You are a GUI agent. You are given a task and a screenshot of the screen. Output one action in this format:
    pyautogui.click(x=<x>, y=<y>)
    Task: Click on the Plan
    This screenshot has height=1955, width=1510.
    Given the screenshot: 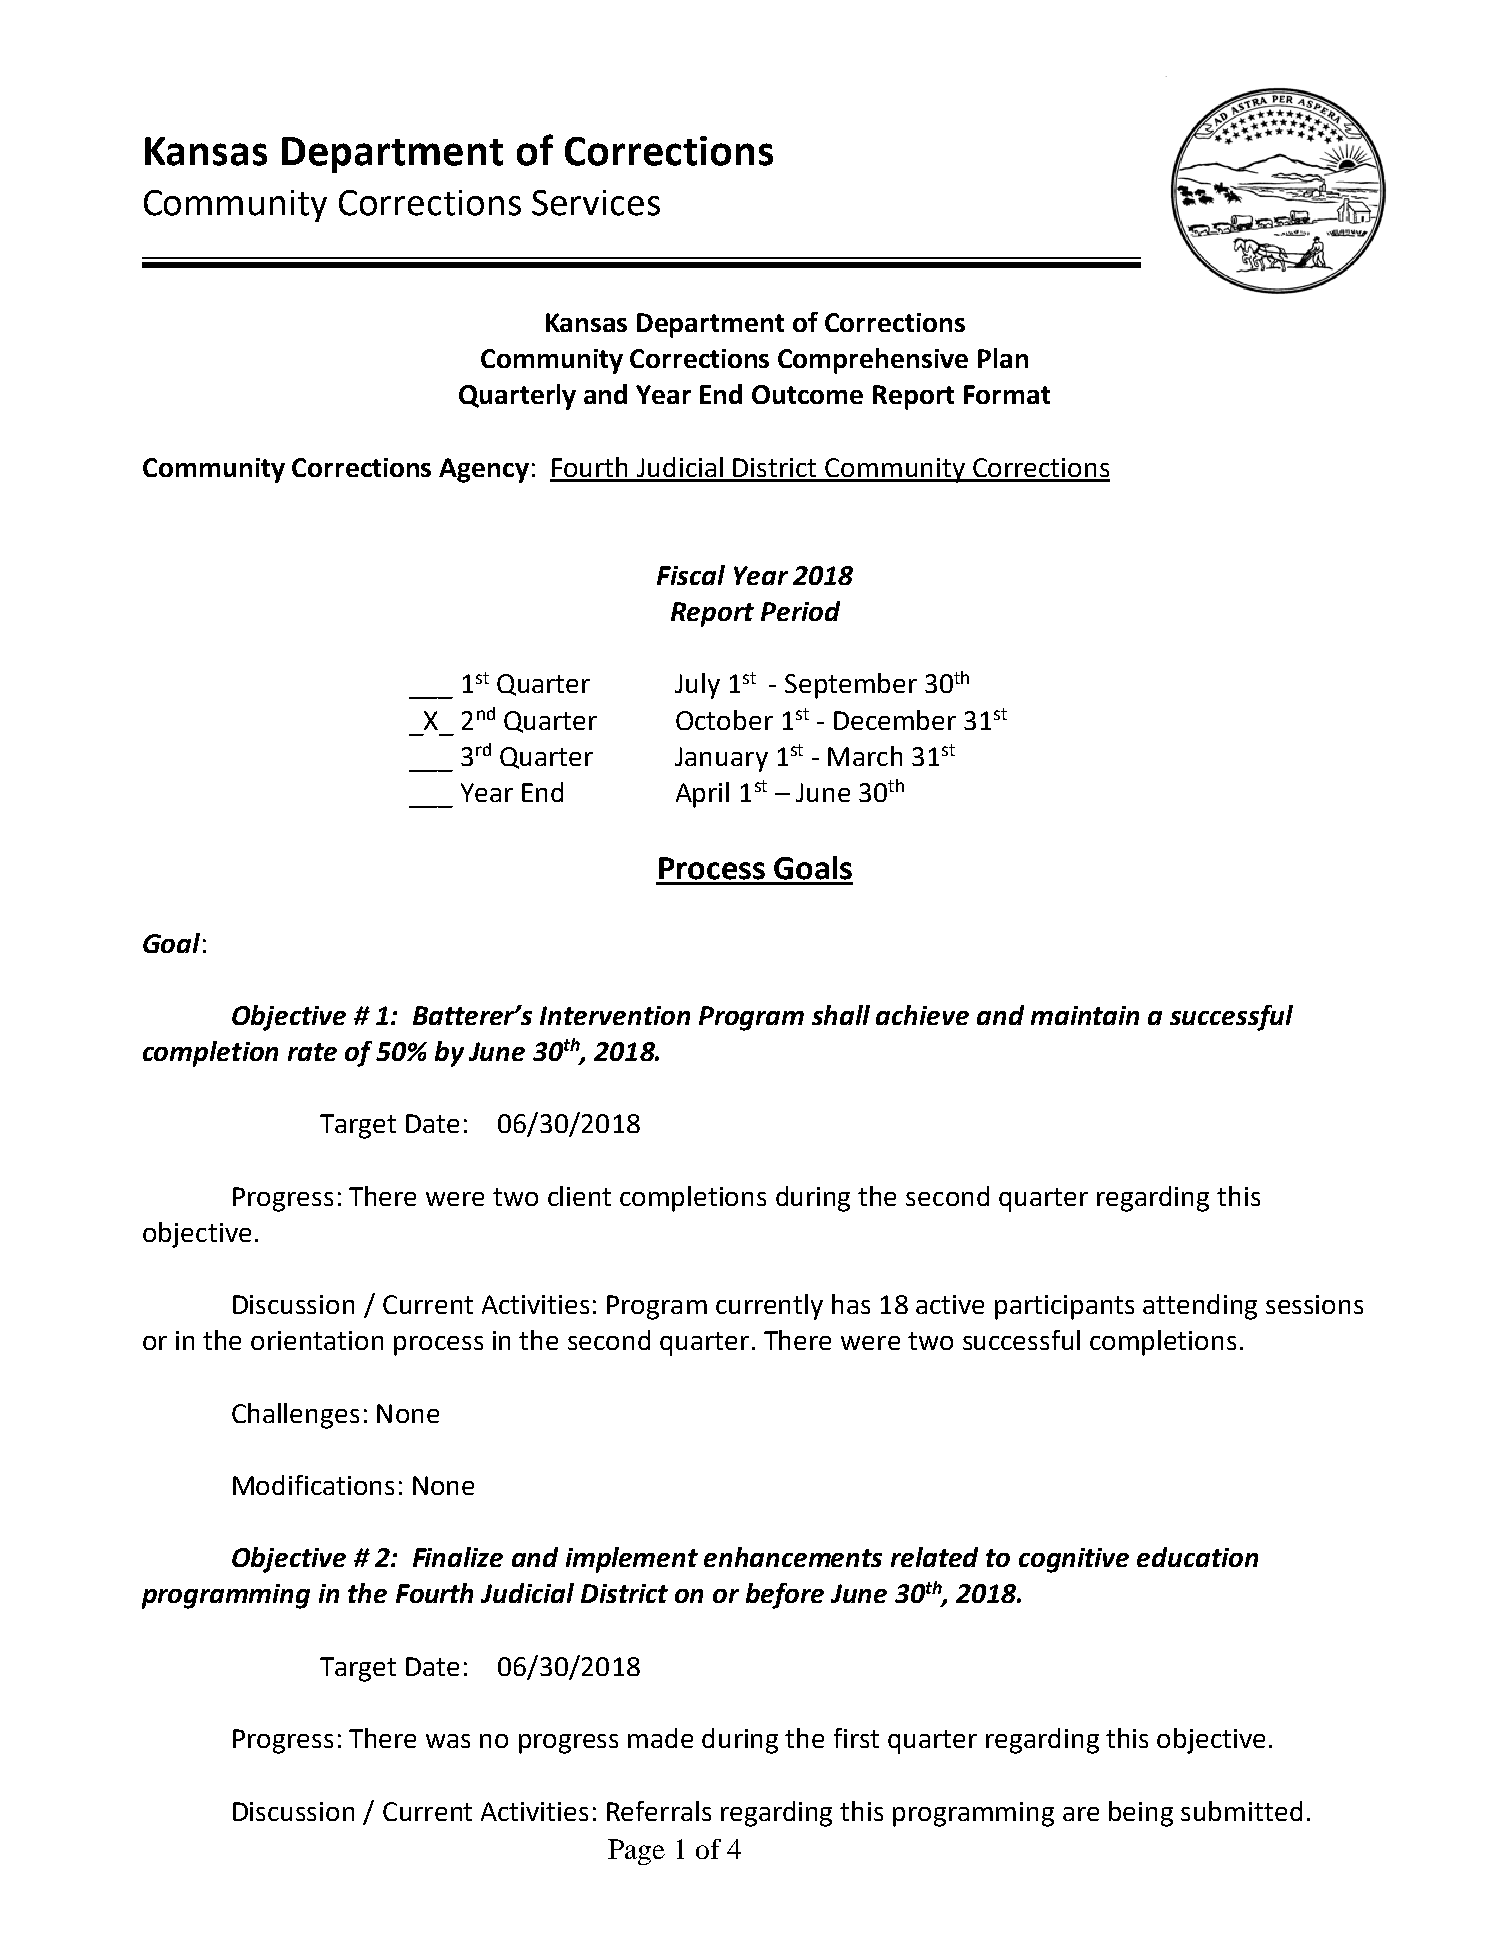 What is the action you would take?
    pyautogui.click(x=1003, y=358)
